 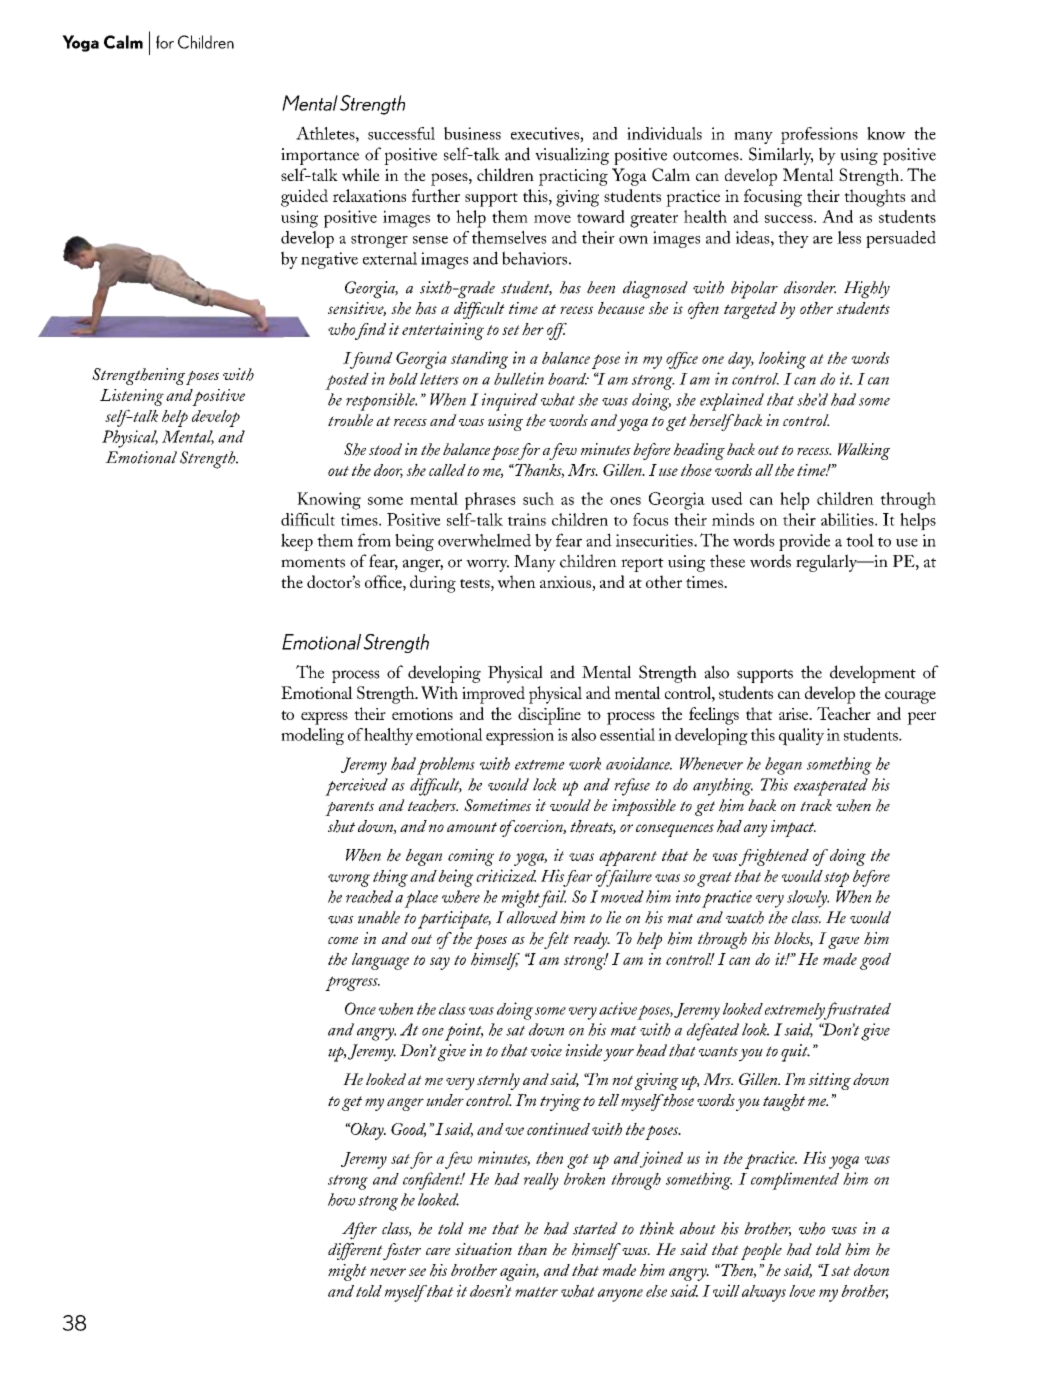 What do you see at coordinates (864, 451) in the image?
I see `Walking` at bounding box center [864, 451].
